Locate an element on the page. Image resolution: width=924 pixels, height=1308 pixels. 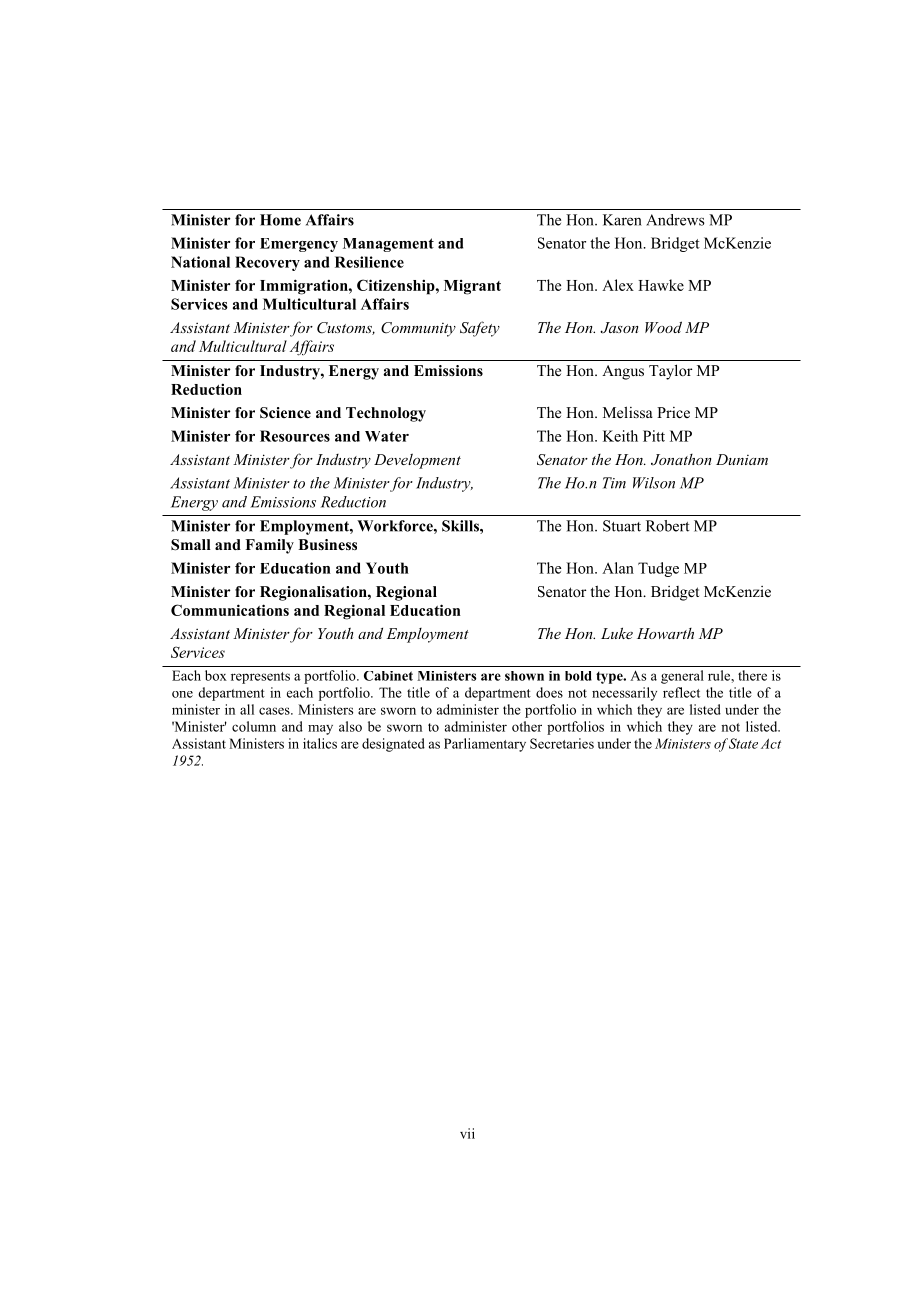
Migrant is located at coordinates (472, 287).
